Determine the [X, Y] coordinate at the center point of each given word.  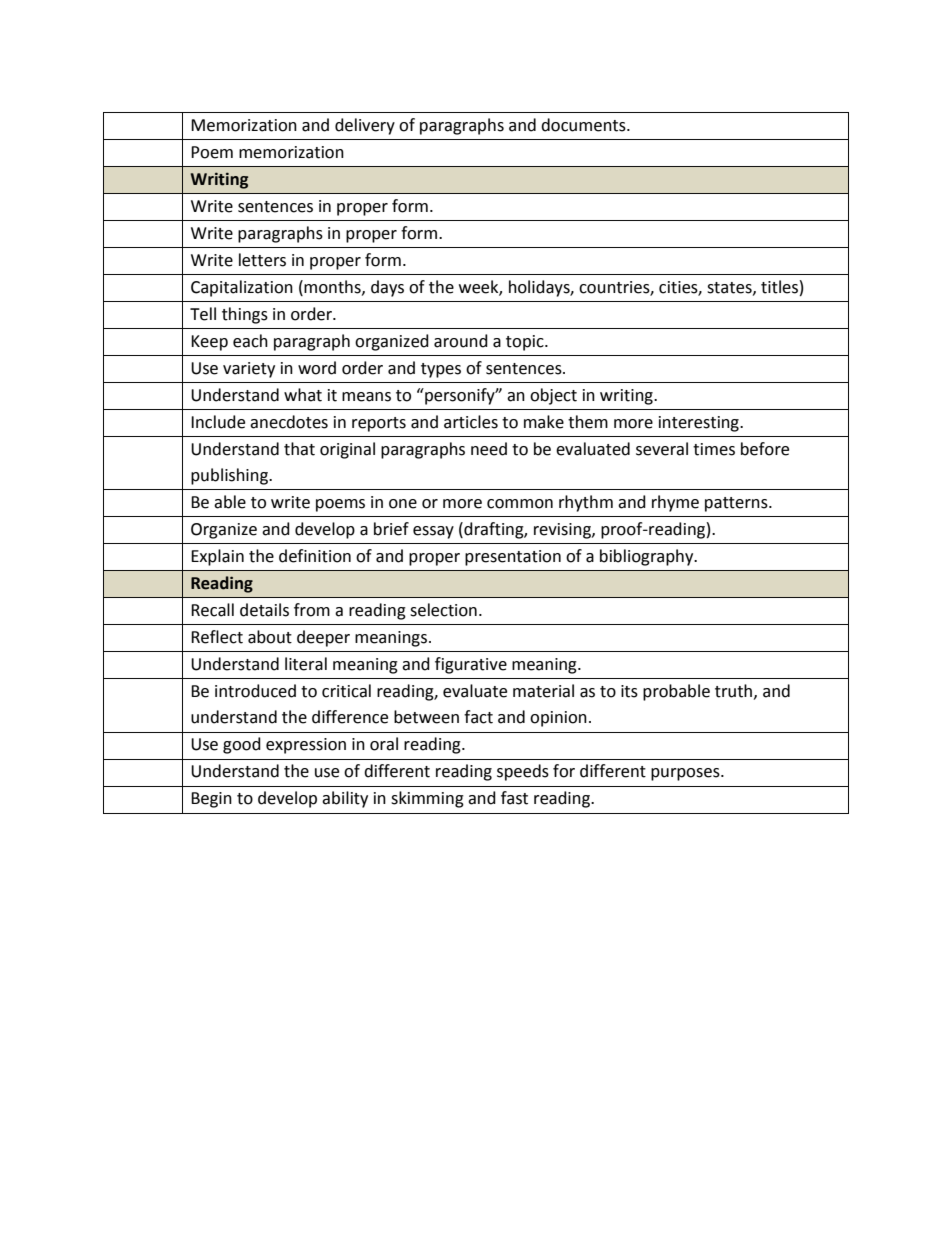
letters [262, 260]
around [461, 341]
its [629, 691]
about [270, 637]
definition [315, 556]
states [730, 288]
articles [471, 422]
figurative [471, 665]
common [520, 504]
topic [526, 343]
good [242, 745]
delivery [365, 126]
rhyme [675, 503]
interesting [700, 424]
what [303, 395]
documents [584, 125]
